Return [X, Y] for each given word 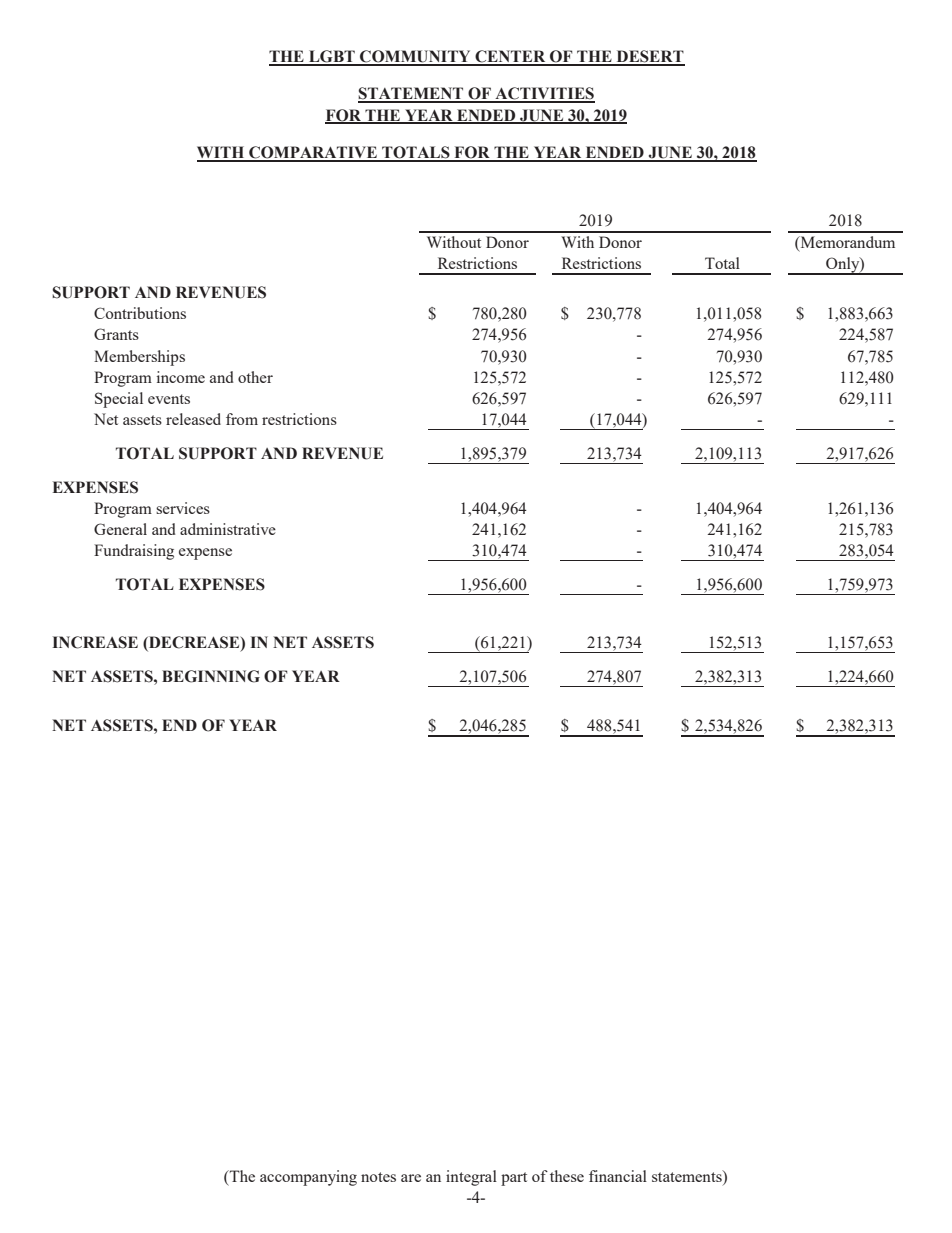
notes [378, 1177]
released [193, 419]
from [242, 419]
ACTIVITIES [544, 94]
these [567, 1176]
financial [618, 1176]
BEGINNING [211, 676]
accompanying [308, 1178]
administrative [228, 529]
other [255, 377]
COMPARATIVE [313, 153]
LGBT [332, 57]
